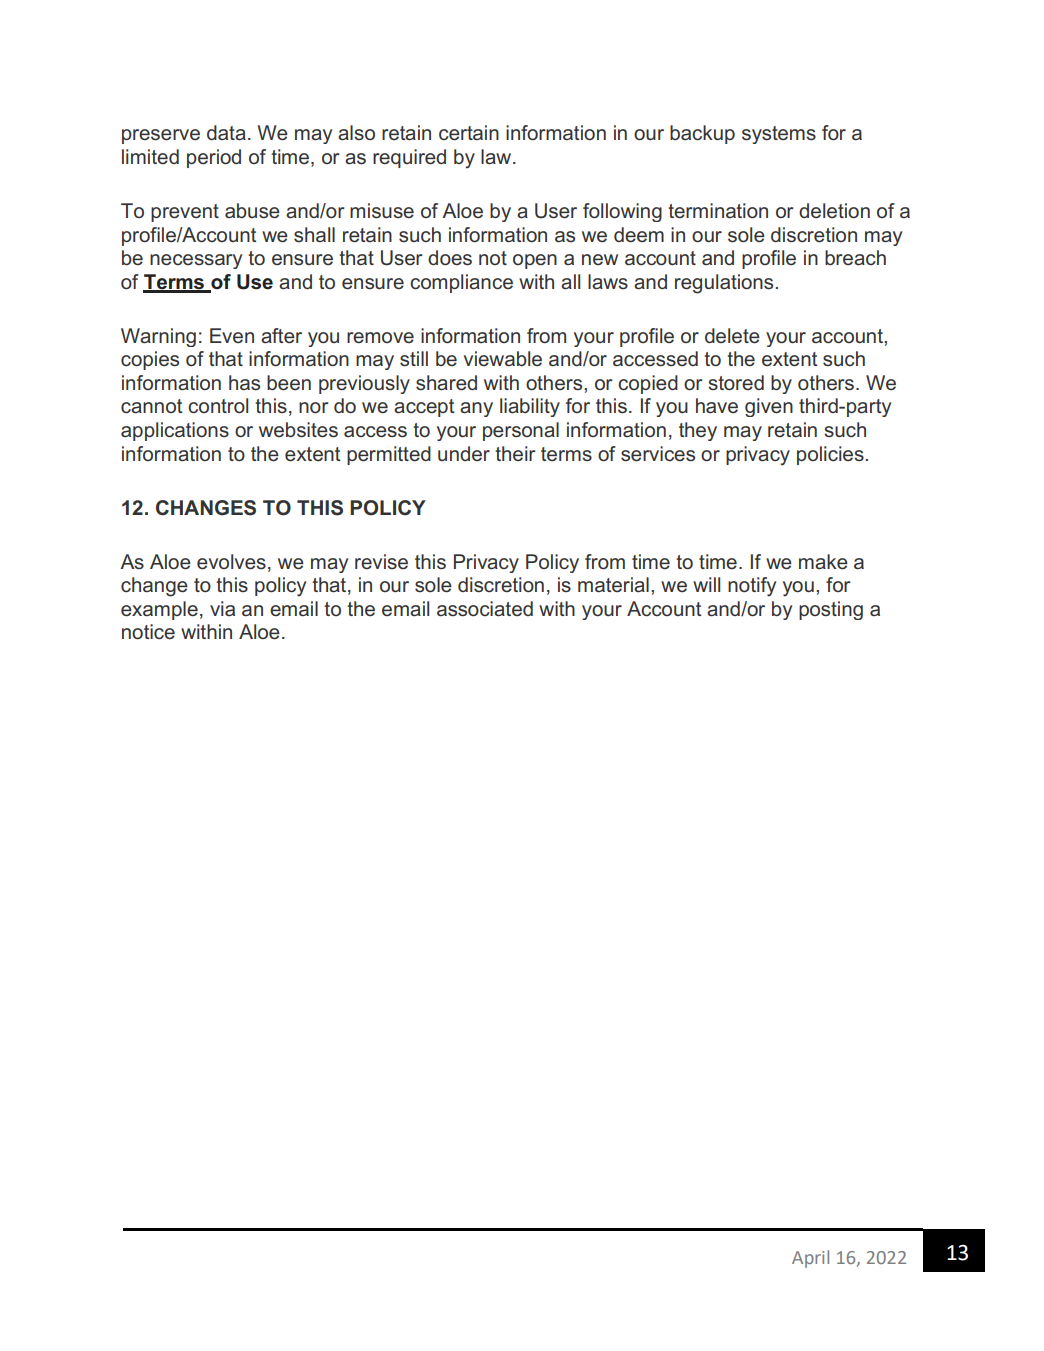  What do you see at coordinates (810, 1259) in the screenshot?
I see `April` at bounding box center [810, 1259].
